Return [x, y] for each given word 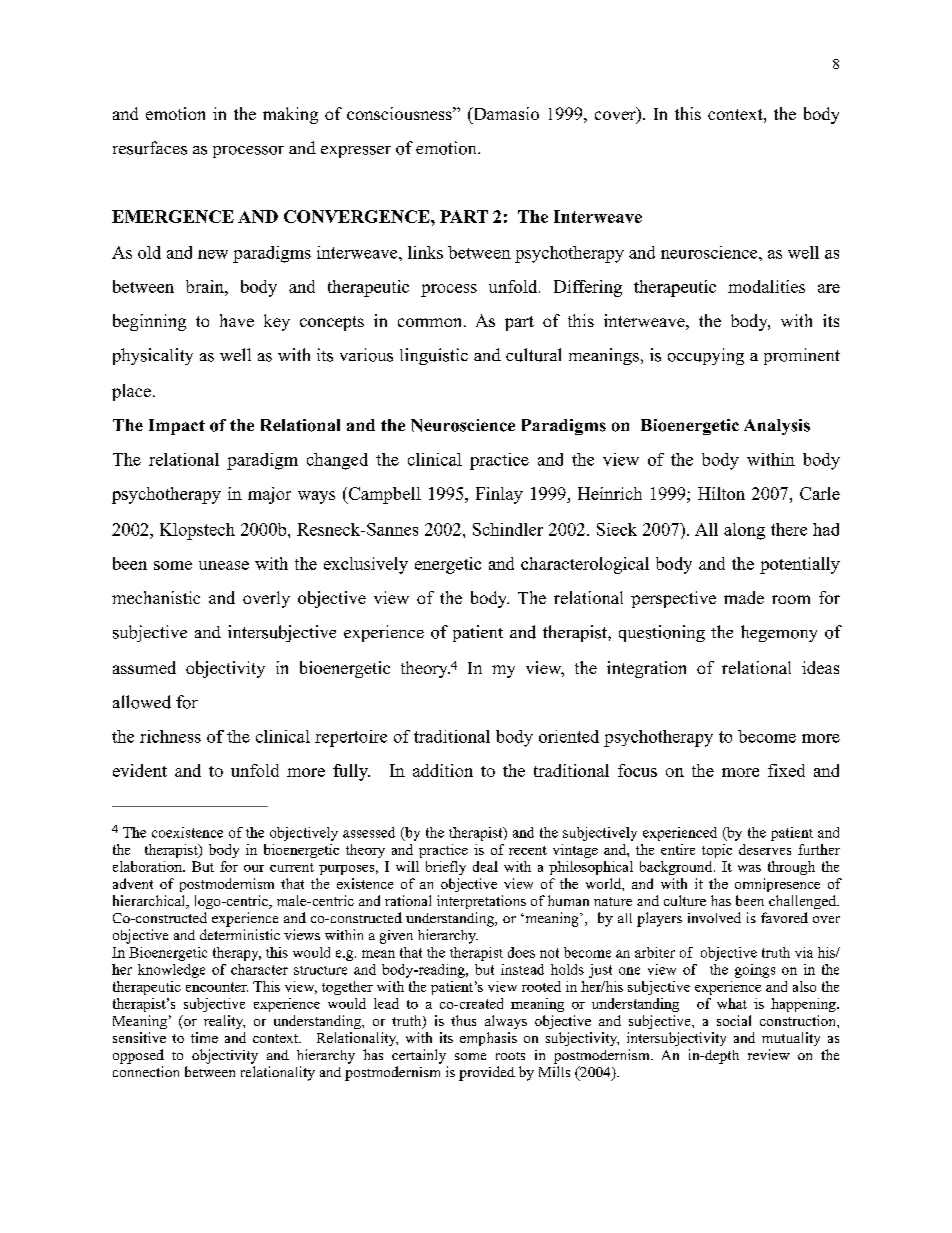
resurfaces [150, 148]
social [734, 1020]
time [204, 1037]
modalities [766, 286]
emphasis [488, 1039]
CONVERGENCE [358, 216]
